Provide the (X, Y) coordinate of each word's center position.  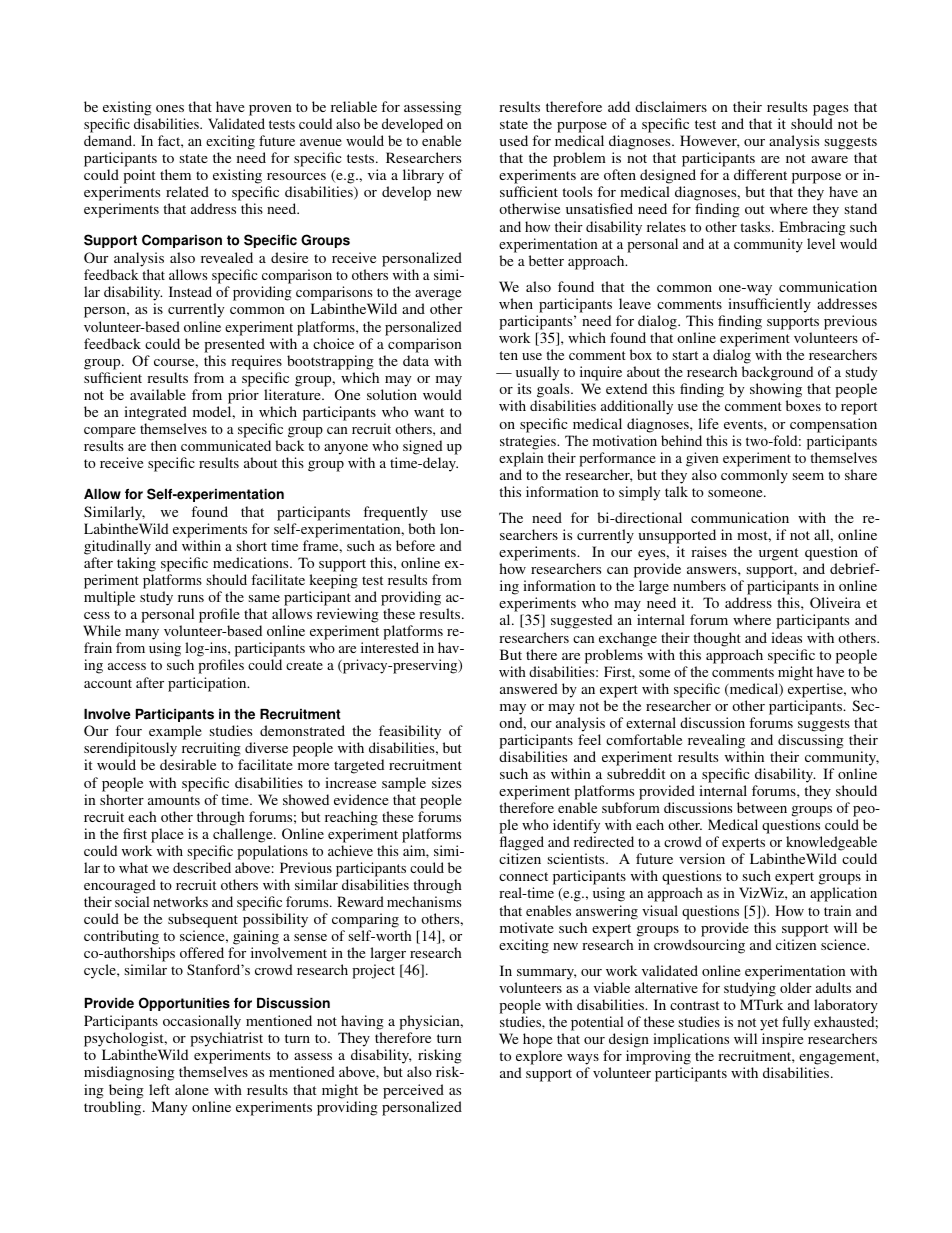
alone (192, 1089)
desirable (188, 764)
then (164, 445)
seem (808, 476)
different (760, 174)
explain (521, 459)
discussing (811, 741)
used (513, 140)
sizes (446, 782)
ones (170, 108)
